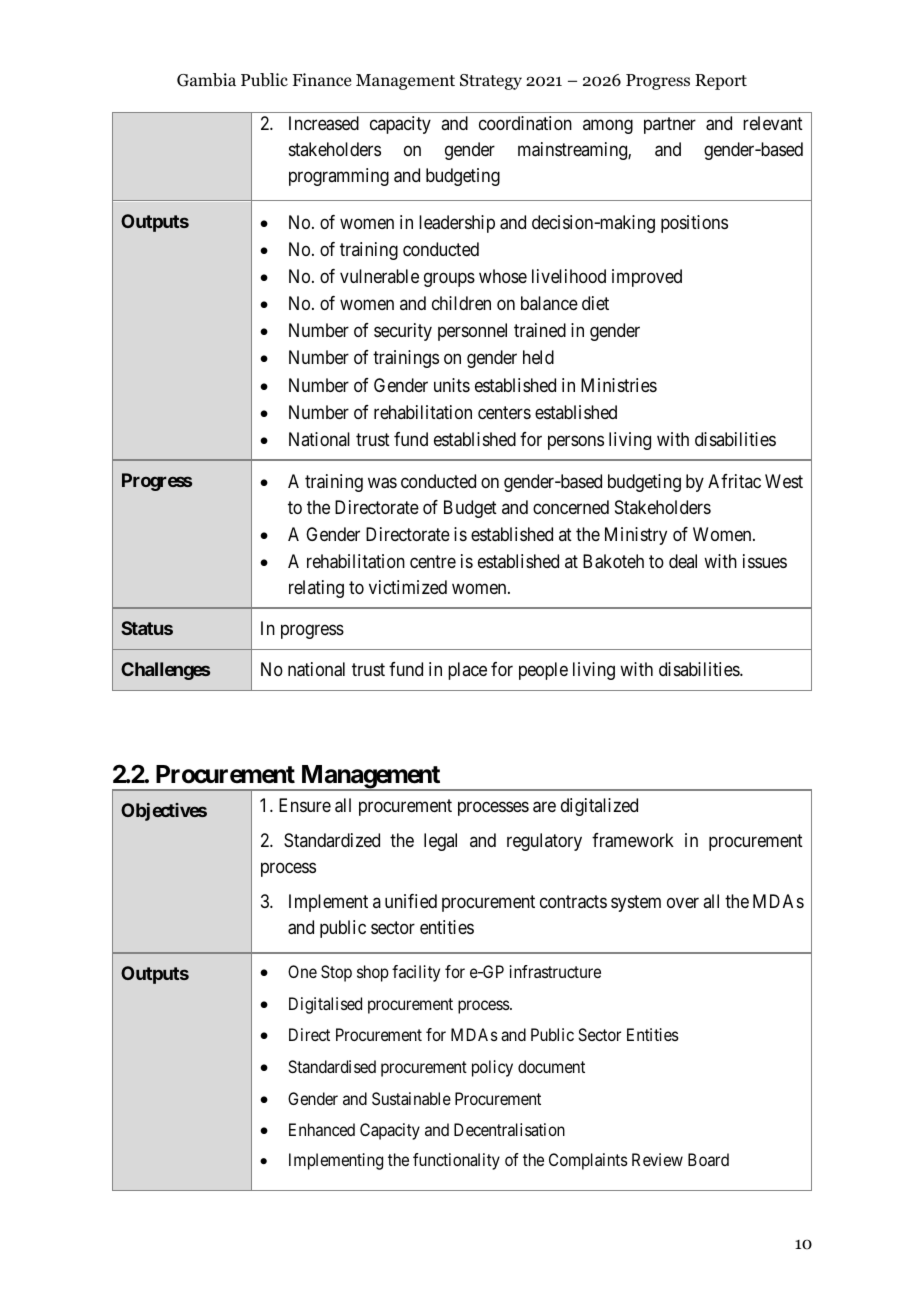  I want to click on Strategy, so click(491, 82).
